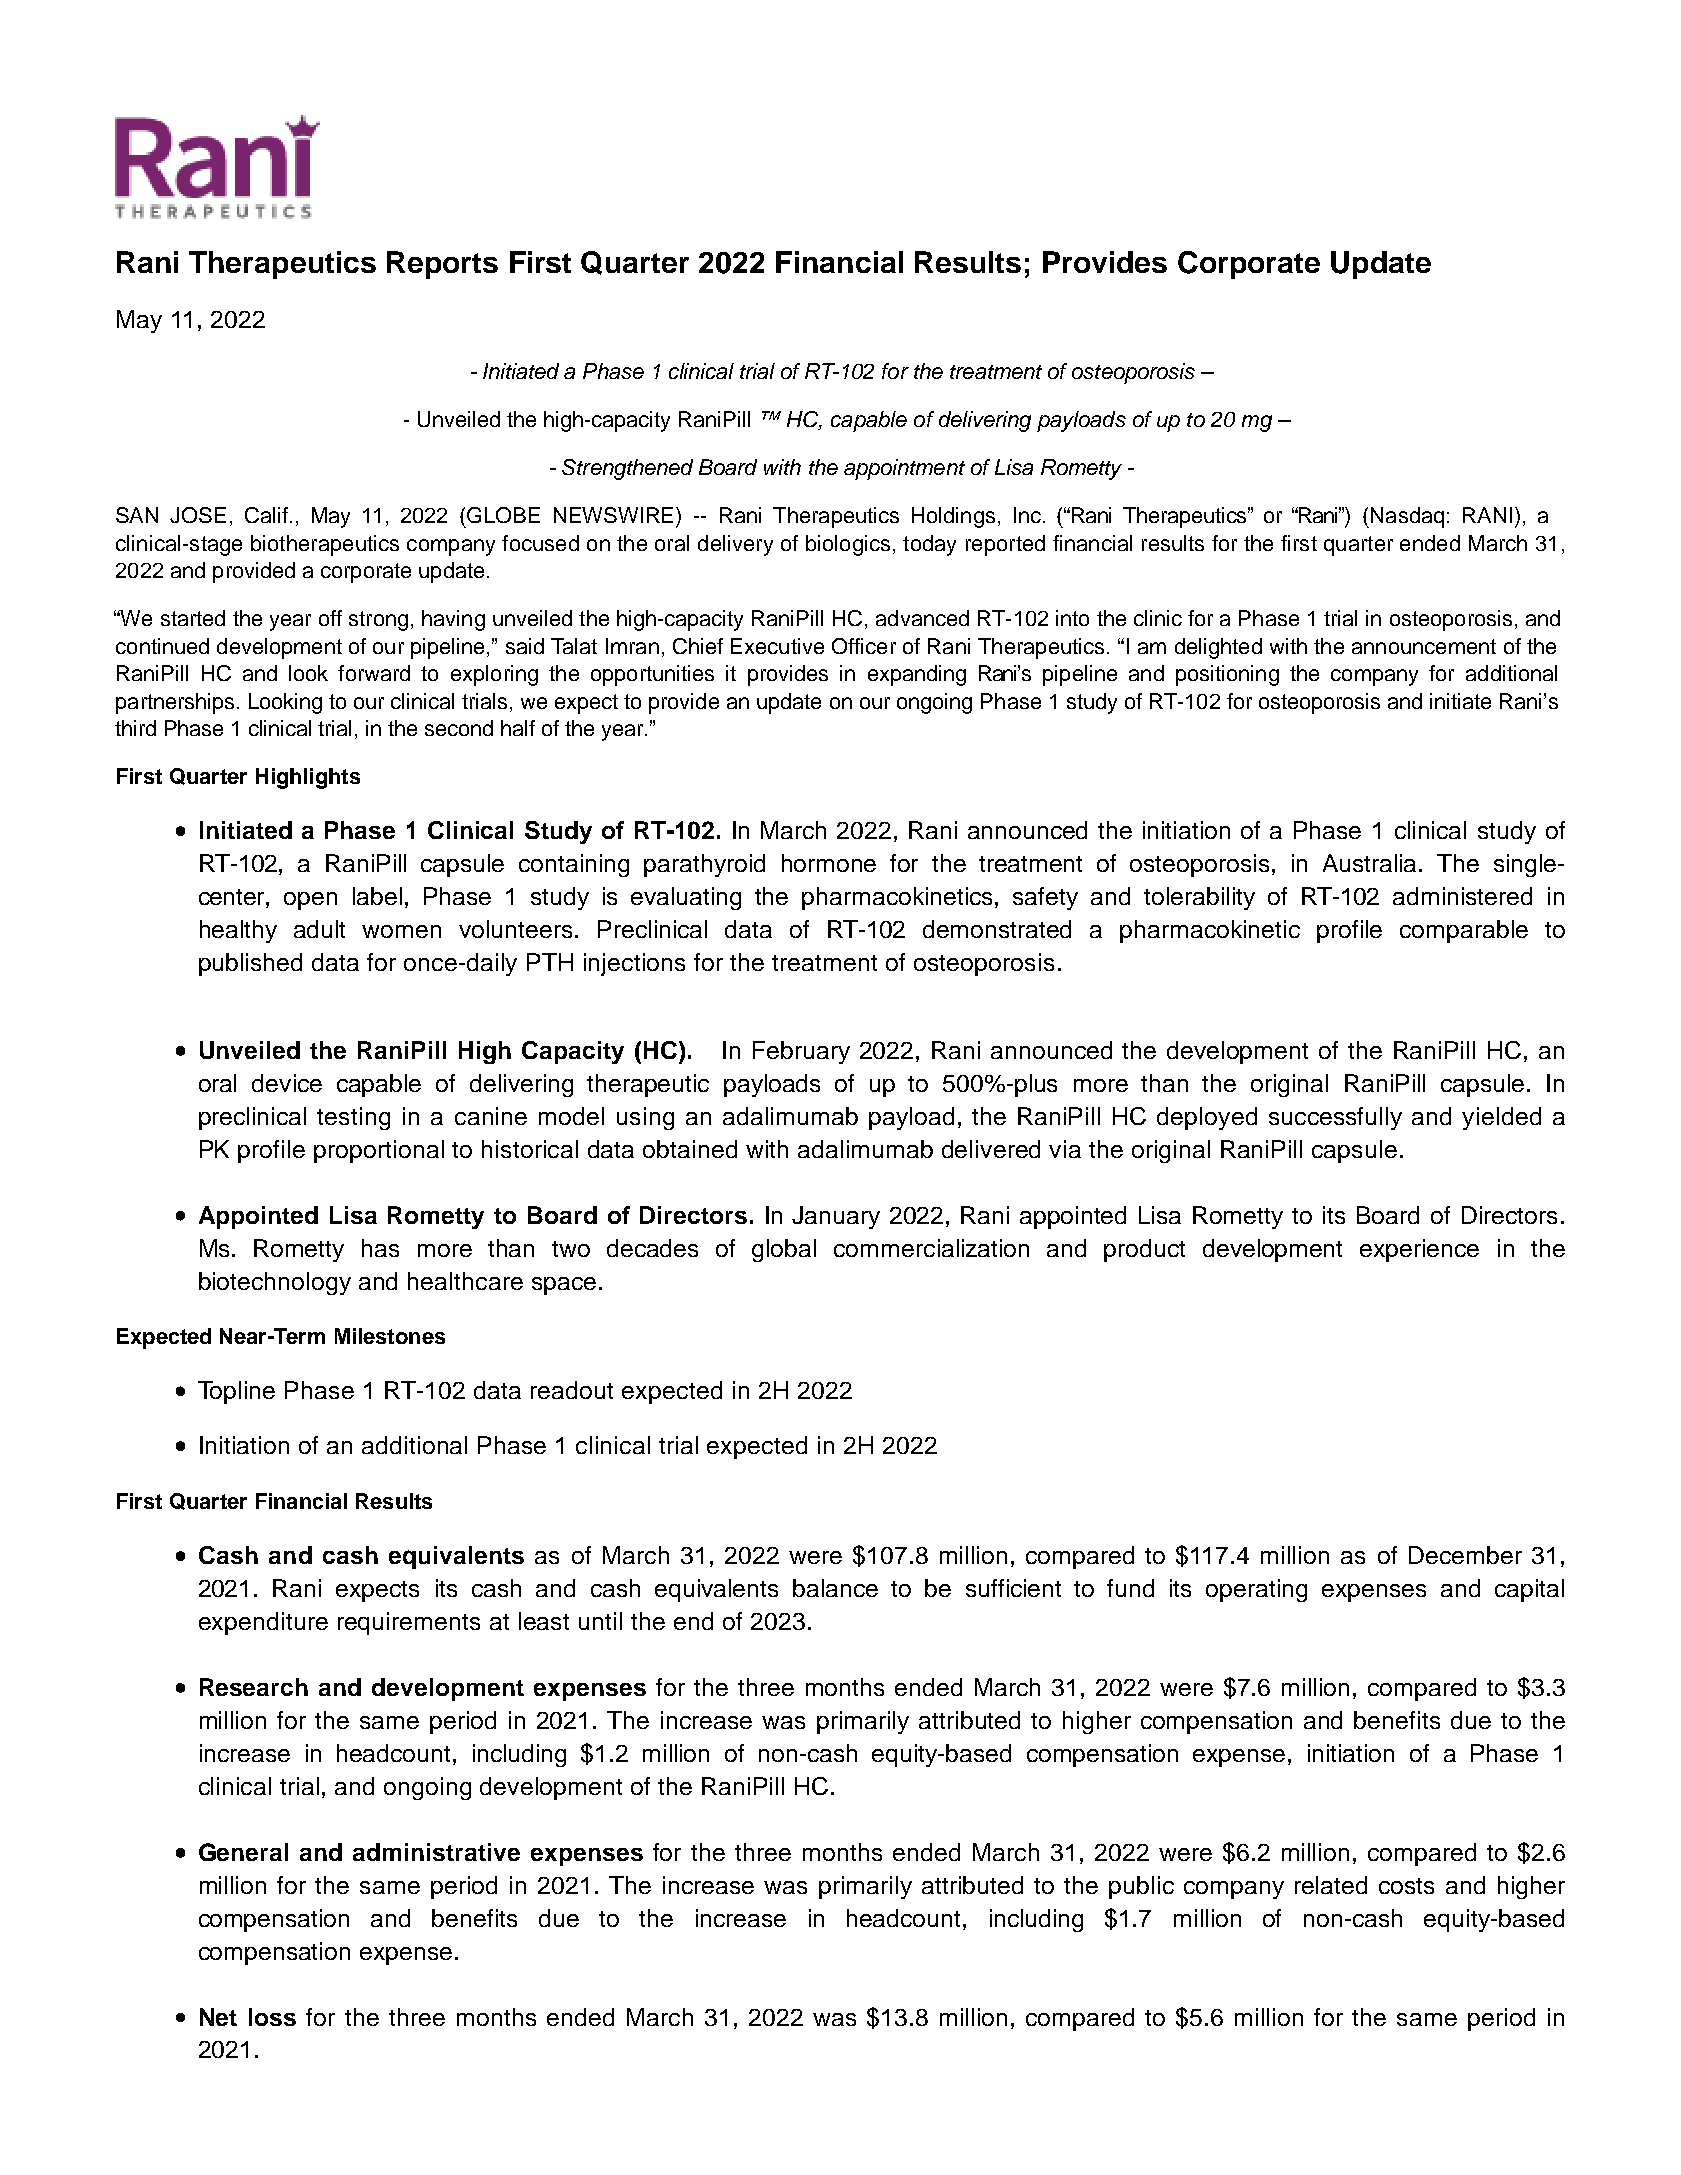 This screenshot has height=2175, width=1681. I want to click on loss, so click(272, 2017).
